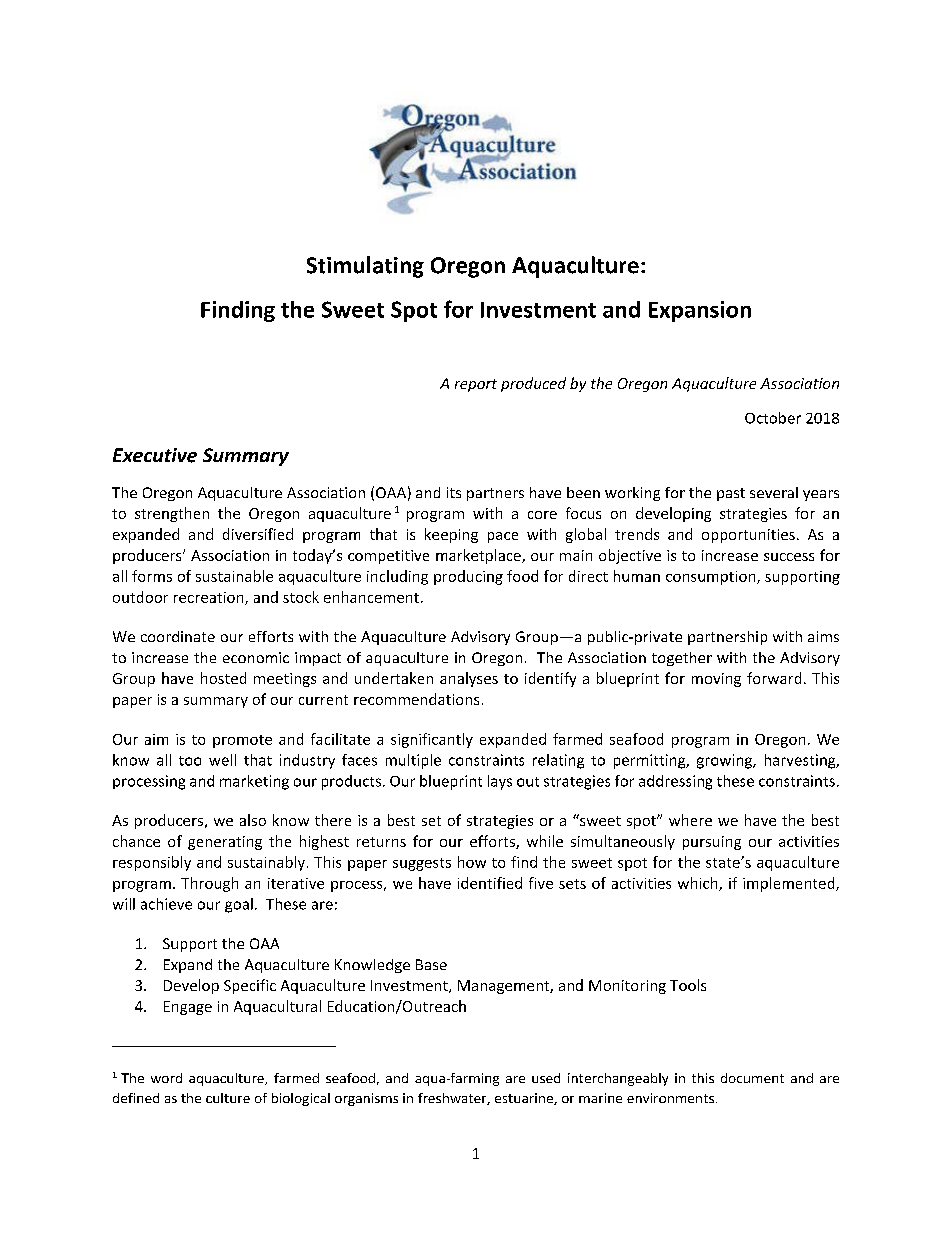 The width and height of the image is (952, 1233). I want to click on lays, so click(500, 782).
